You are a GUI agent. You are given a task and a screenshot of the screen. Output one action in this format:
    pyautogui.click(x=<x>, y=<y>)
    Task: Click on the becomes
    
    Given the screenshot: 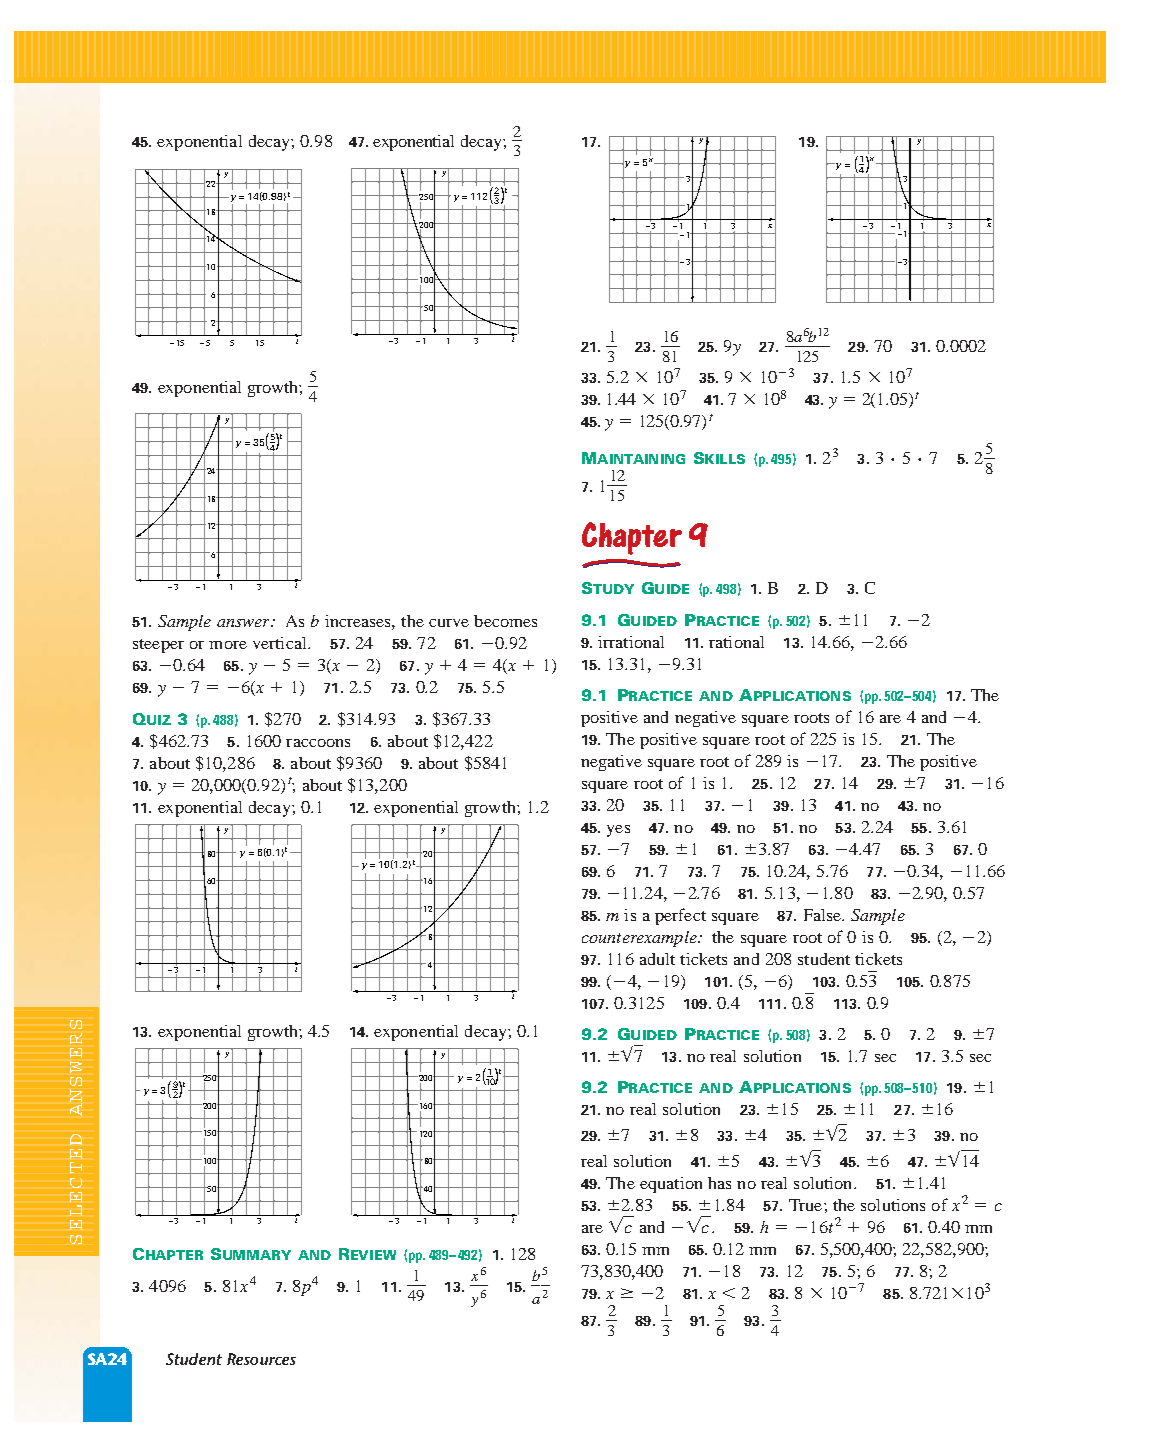 What is the action you would take?
    pyautogui.click(x=505, y=621)
